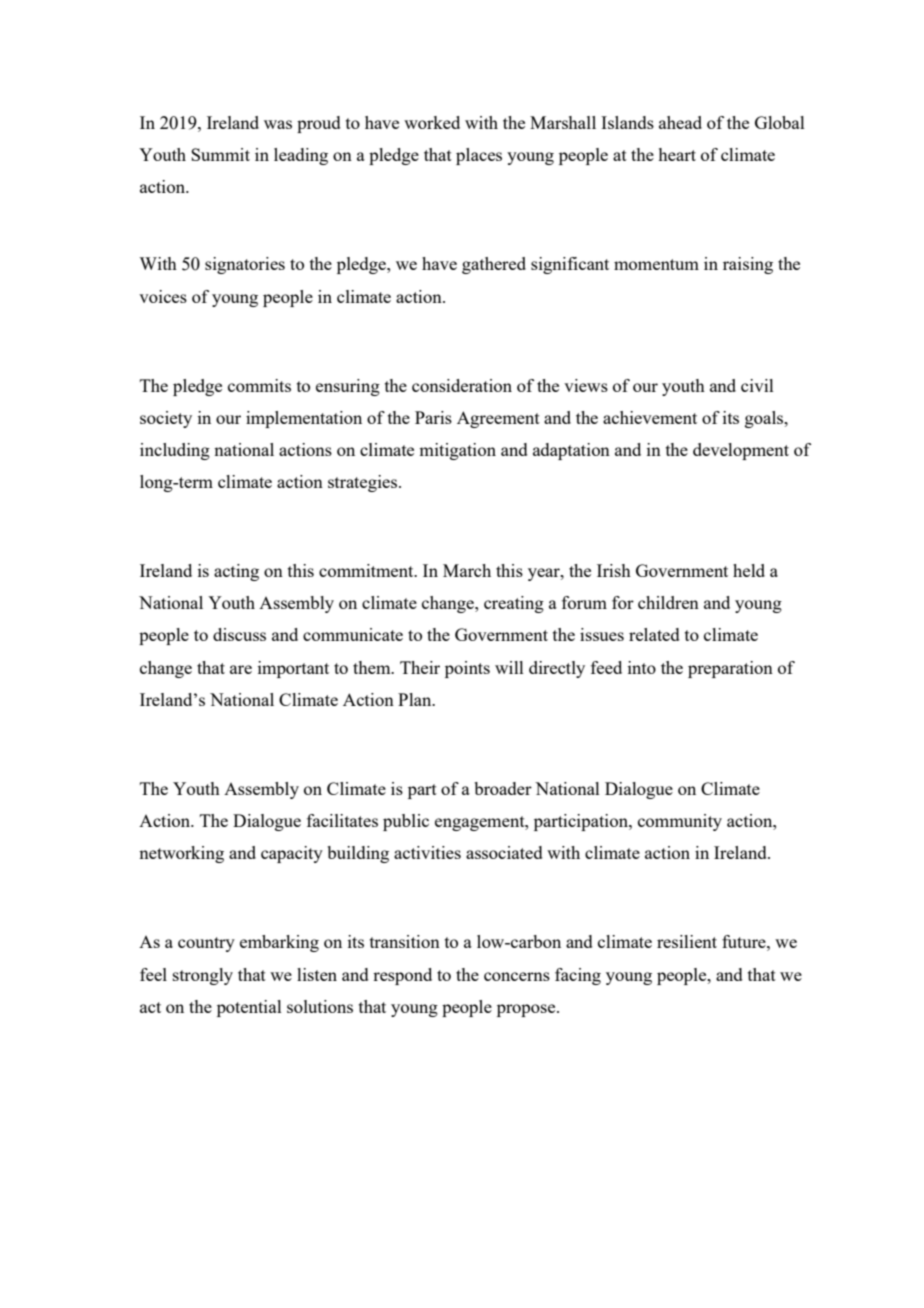  What do you see at coordinates (203, 976) in the image?
I see `strongly` at bounding box center [203, 976].
